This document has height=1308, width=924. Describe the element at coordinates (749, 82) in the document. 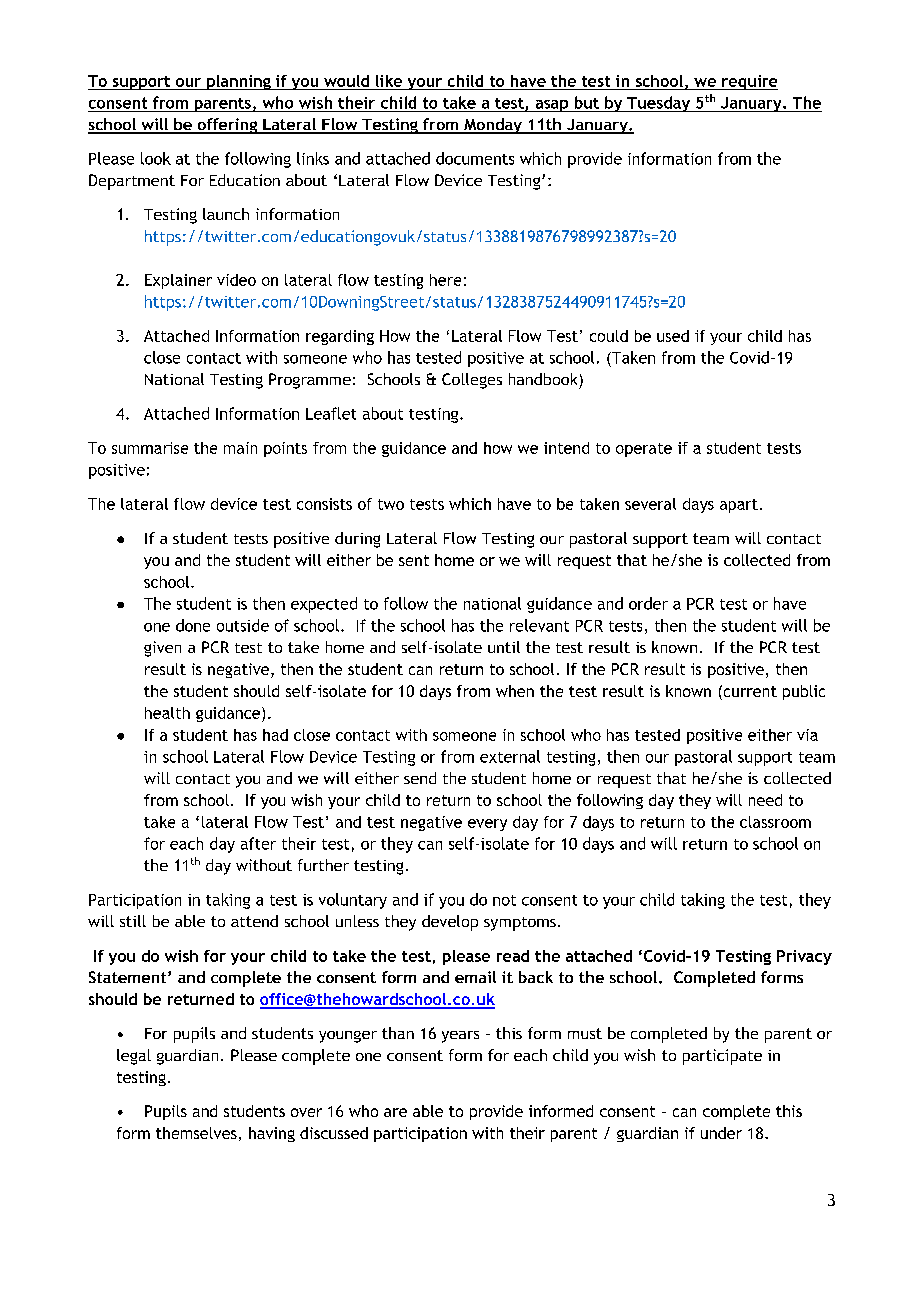

I see `require` at that location.
